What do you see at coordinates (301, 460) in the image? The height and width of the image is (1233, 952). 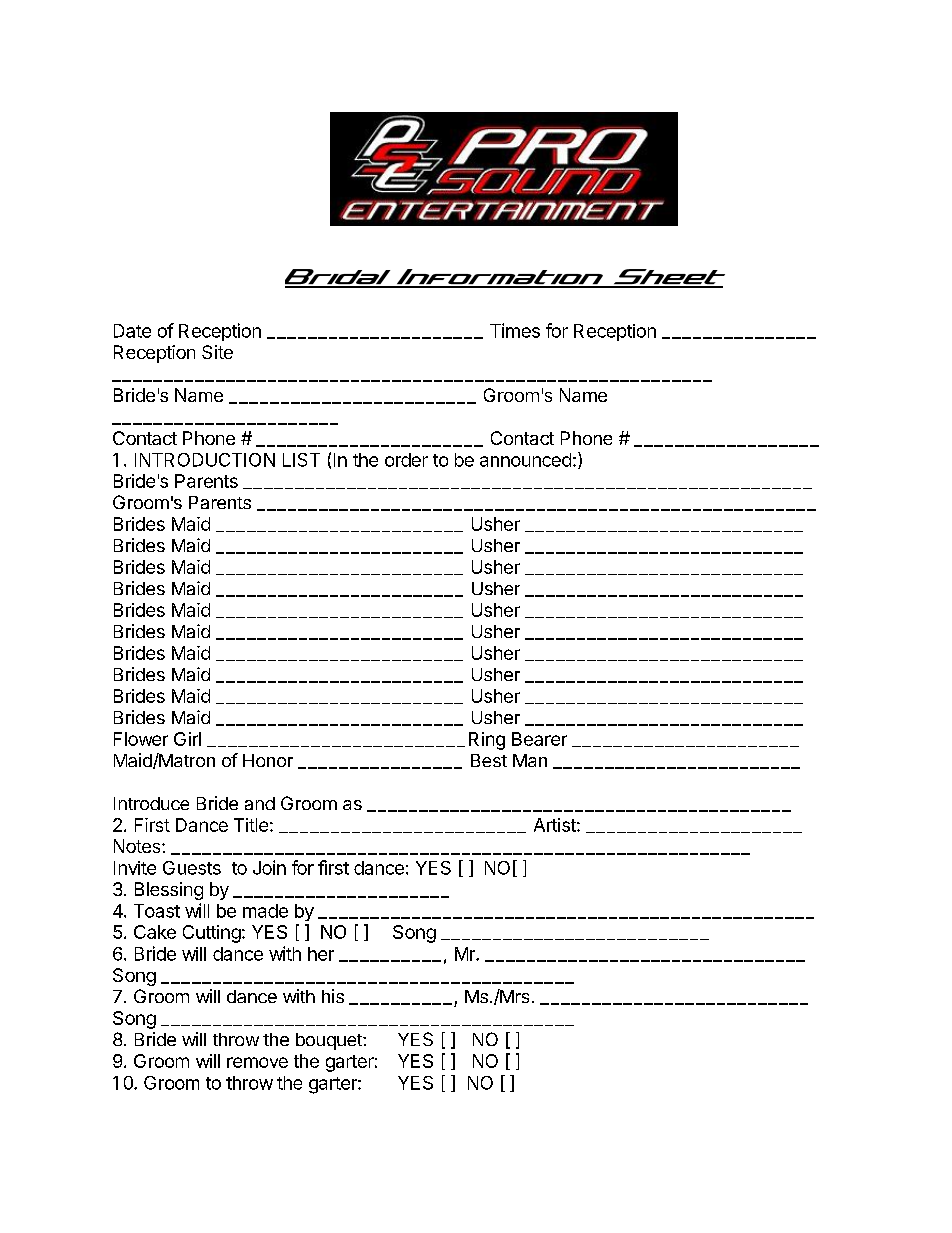 I see `LIST` at bounding box center [301, 460].
